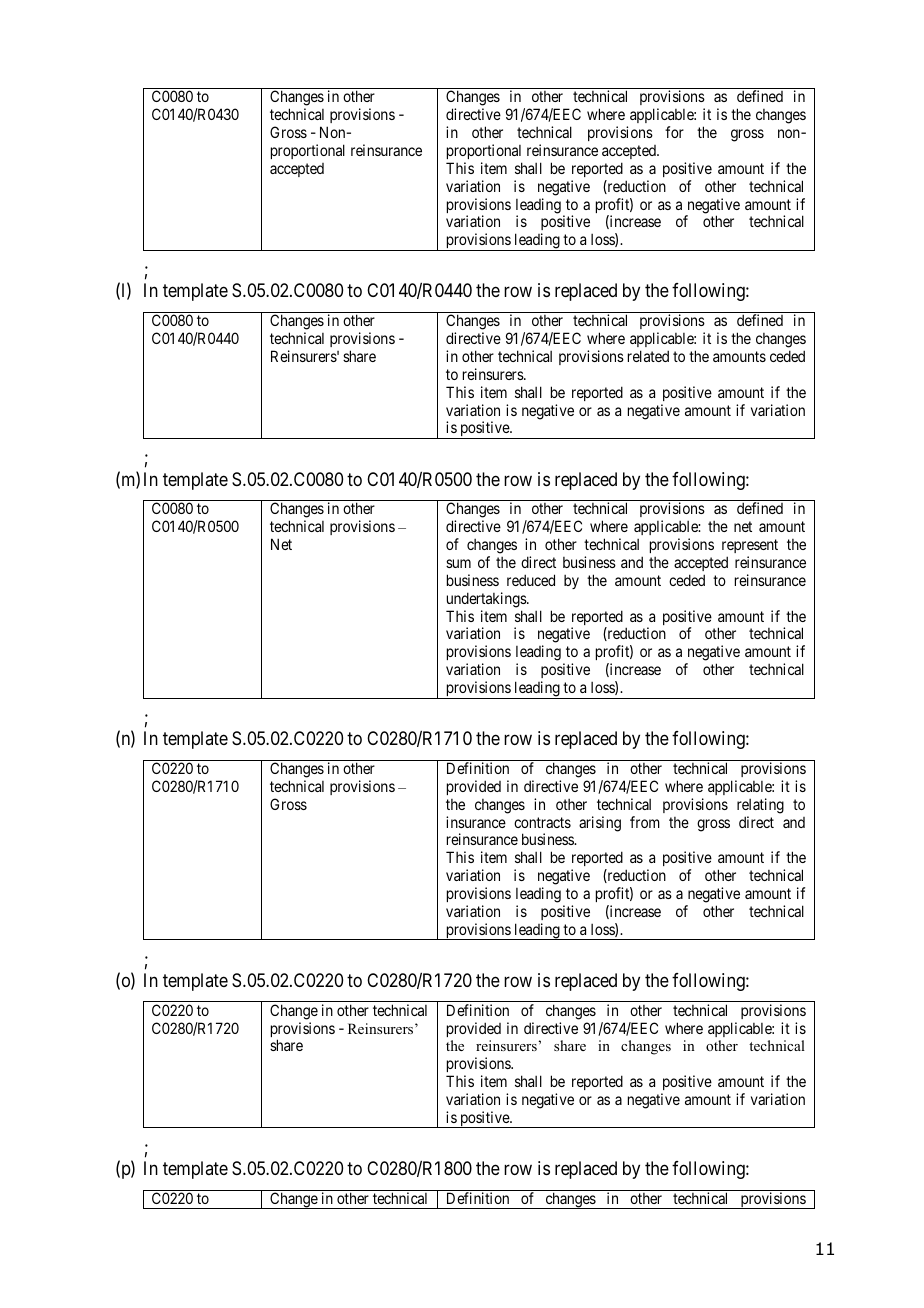  I want to click on related, so click(648, 356).
